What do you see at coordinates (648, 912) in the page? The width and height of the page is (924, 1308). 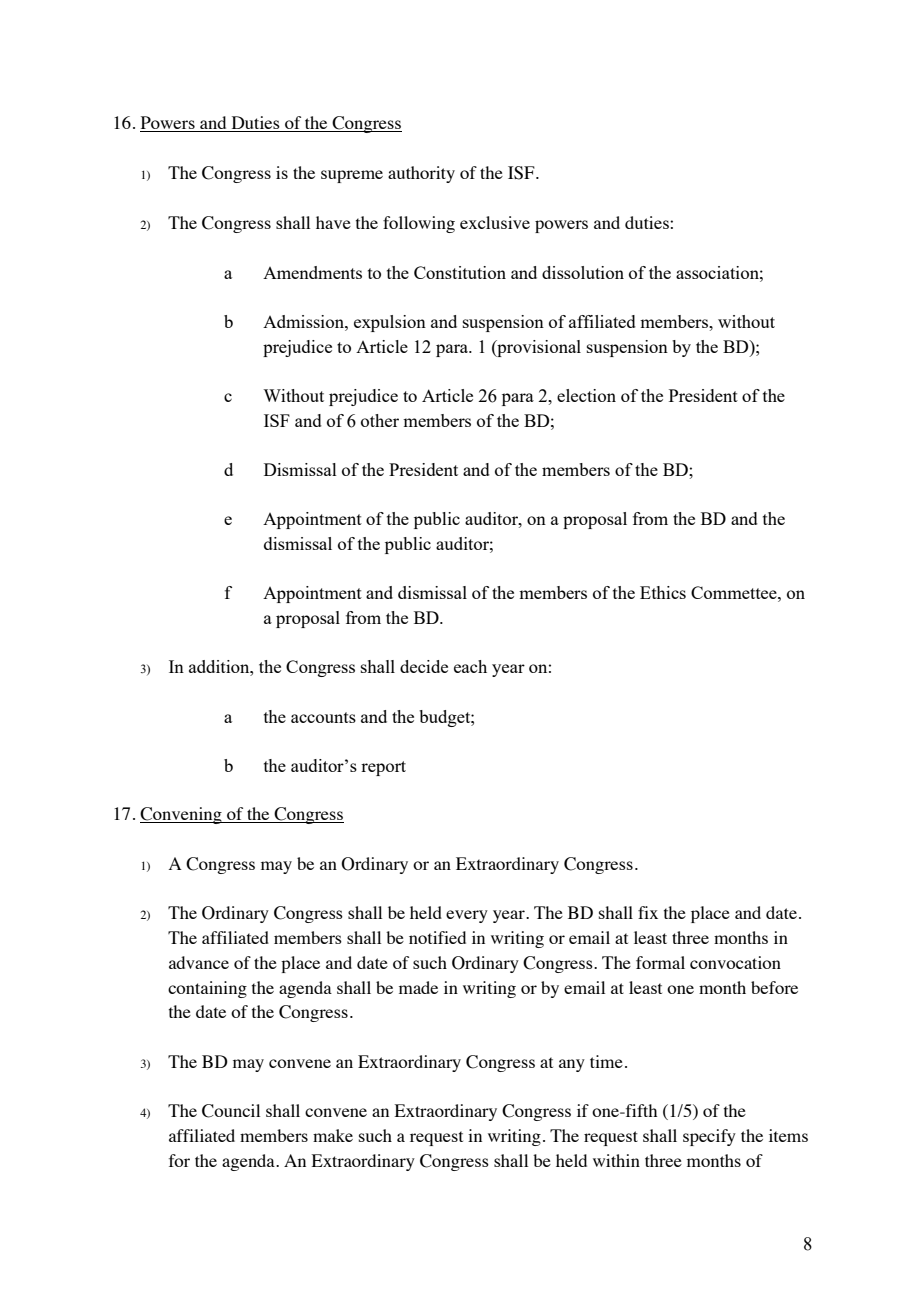 I see `fix` at bounding box center [648, 912].
